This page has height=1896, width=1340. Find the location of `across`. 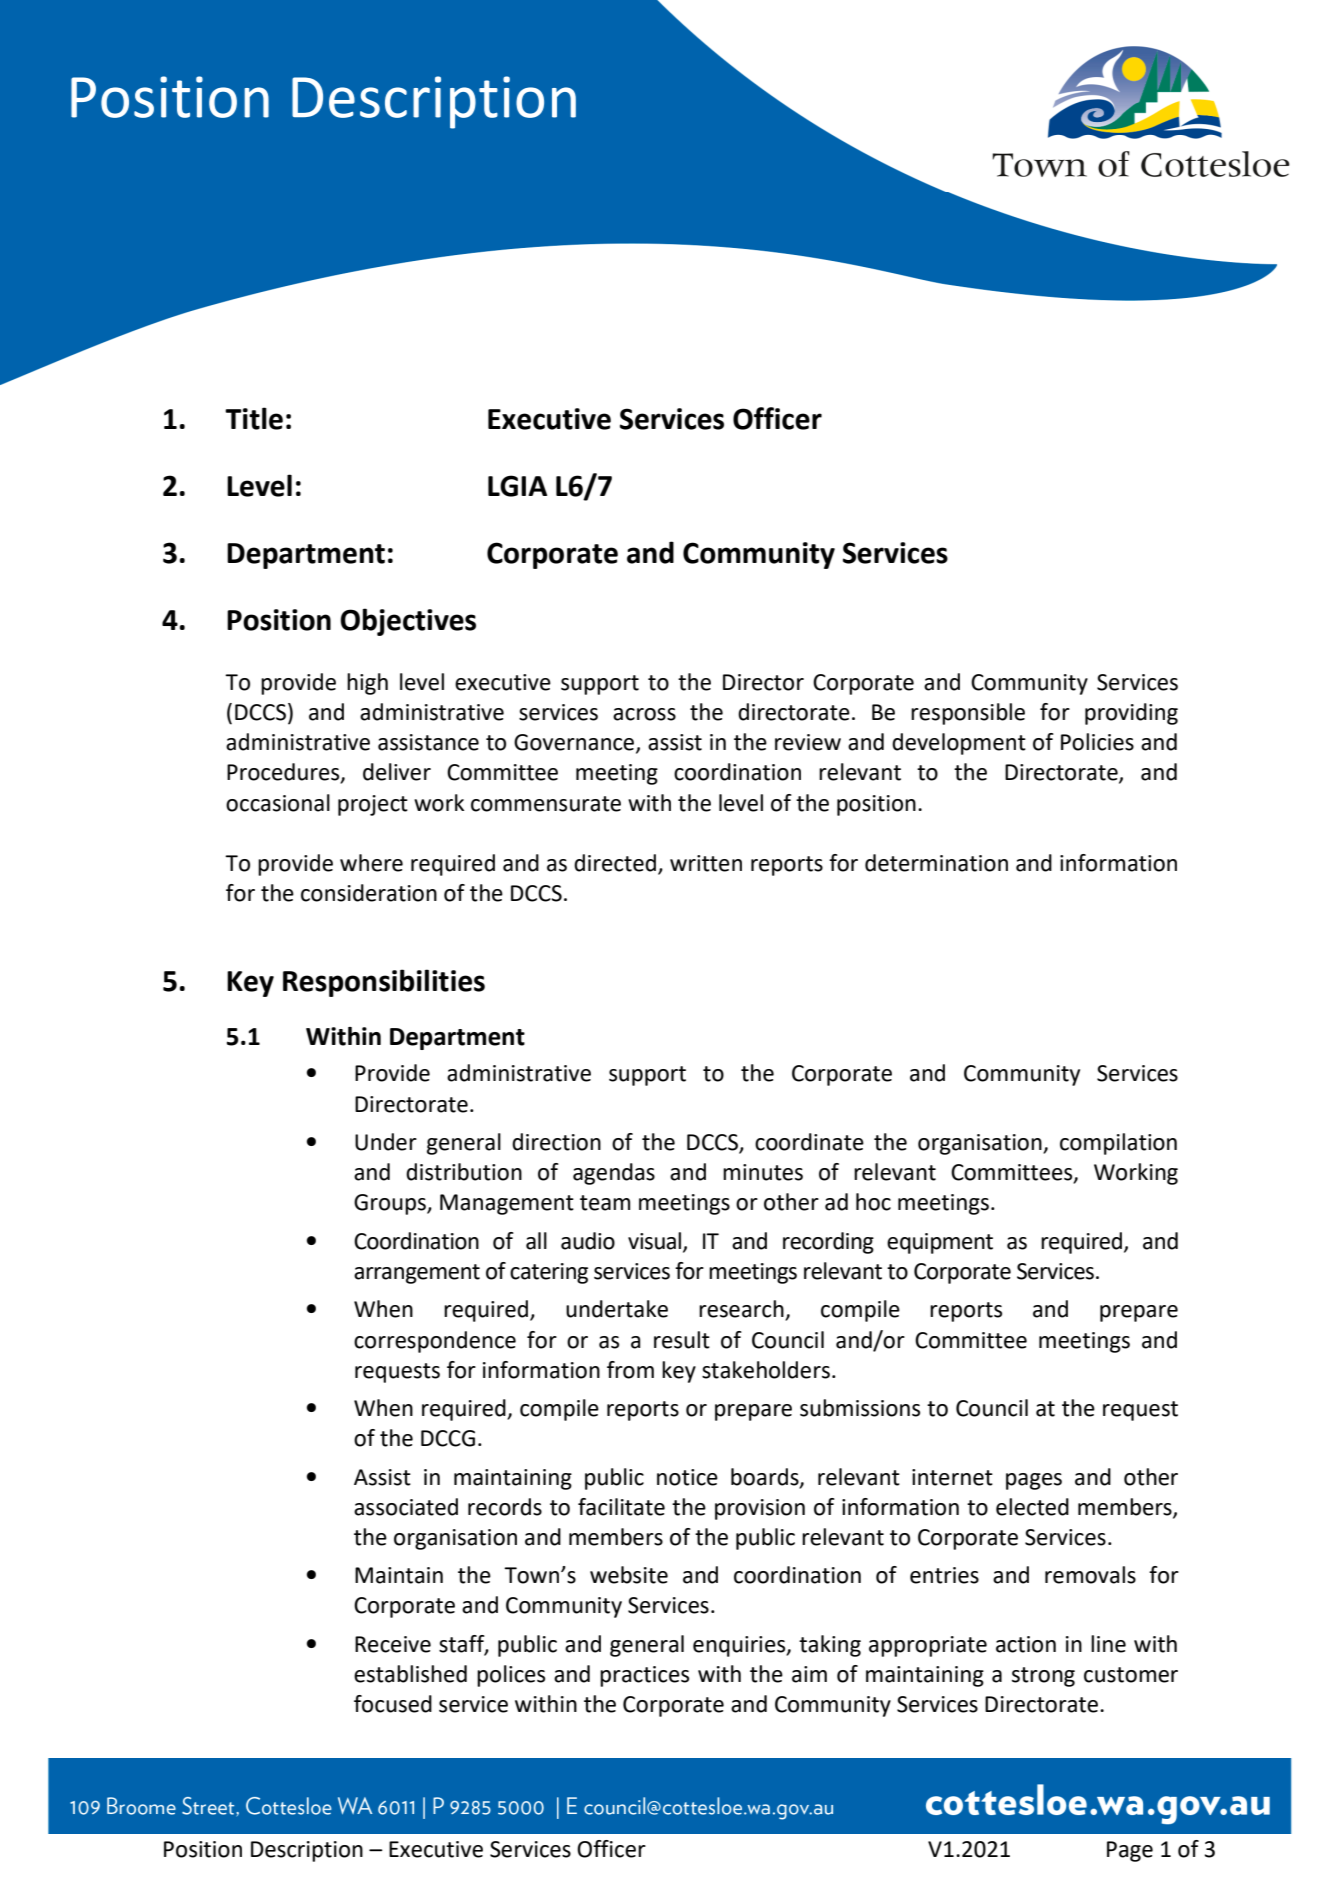

across is located at coordinates (644, 714).
